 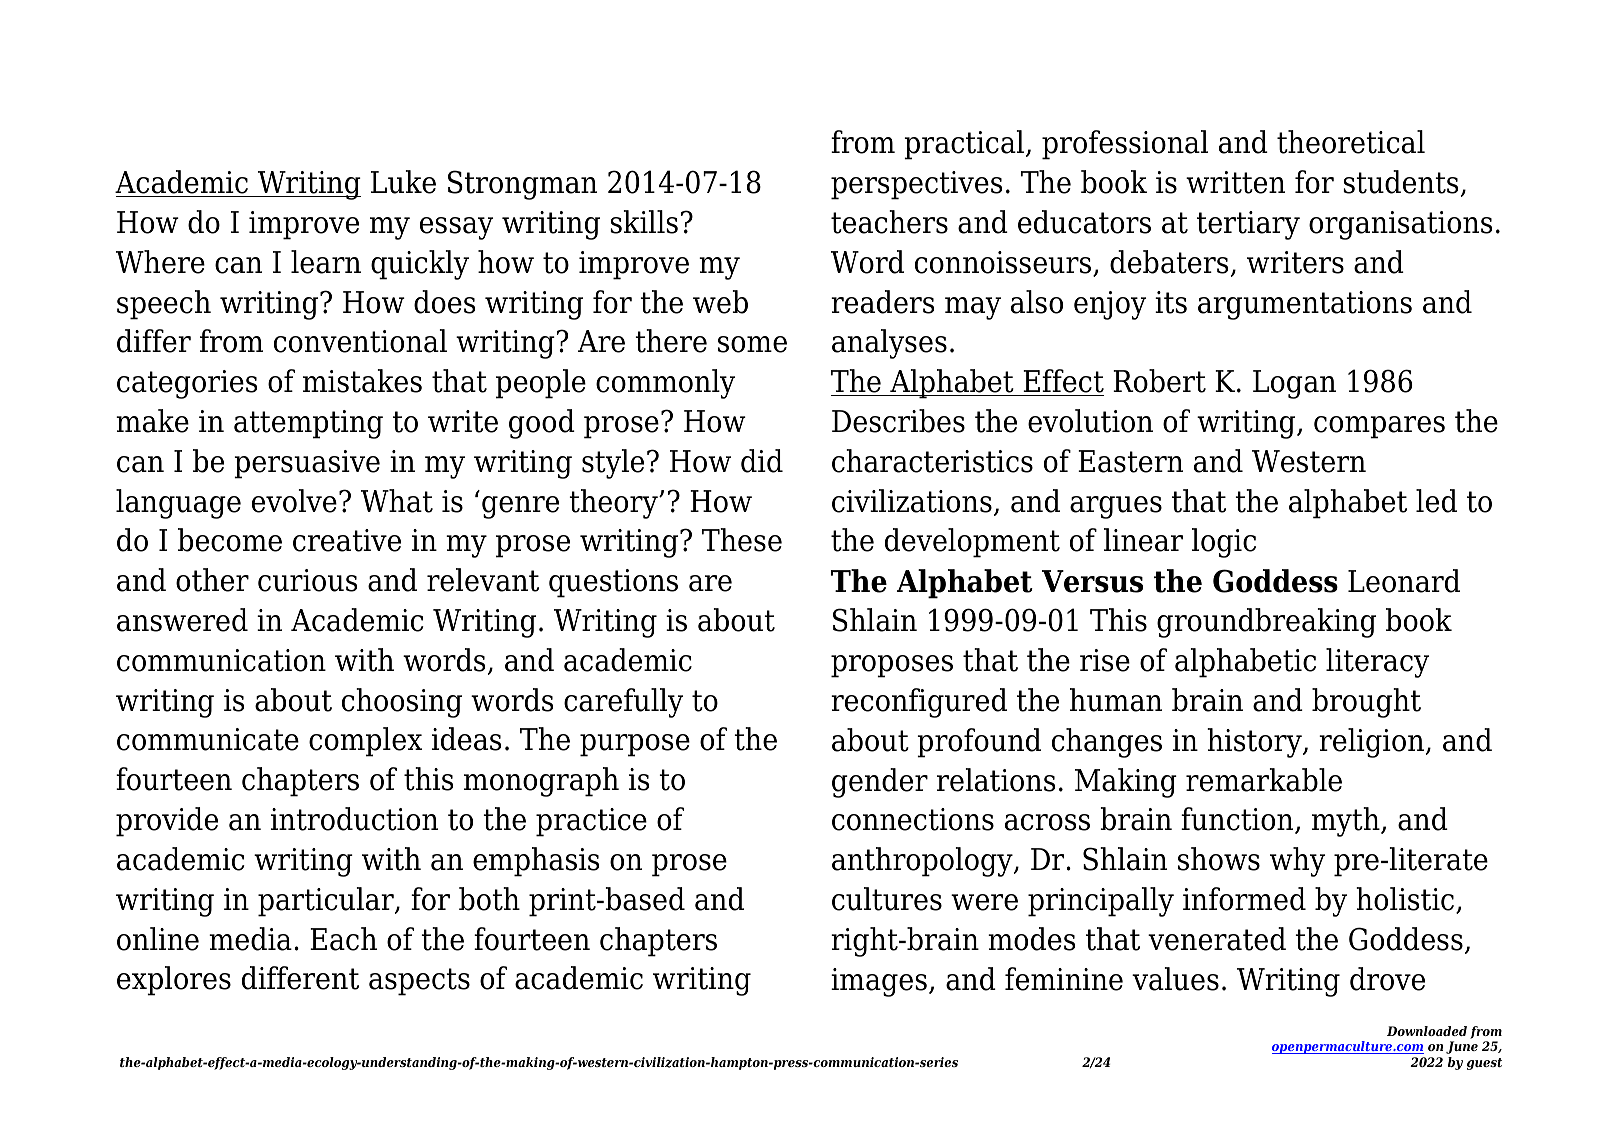 I want to click on Describes, so click(x=898, y=421).
